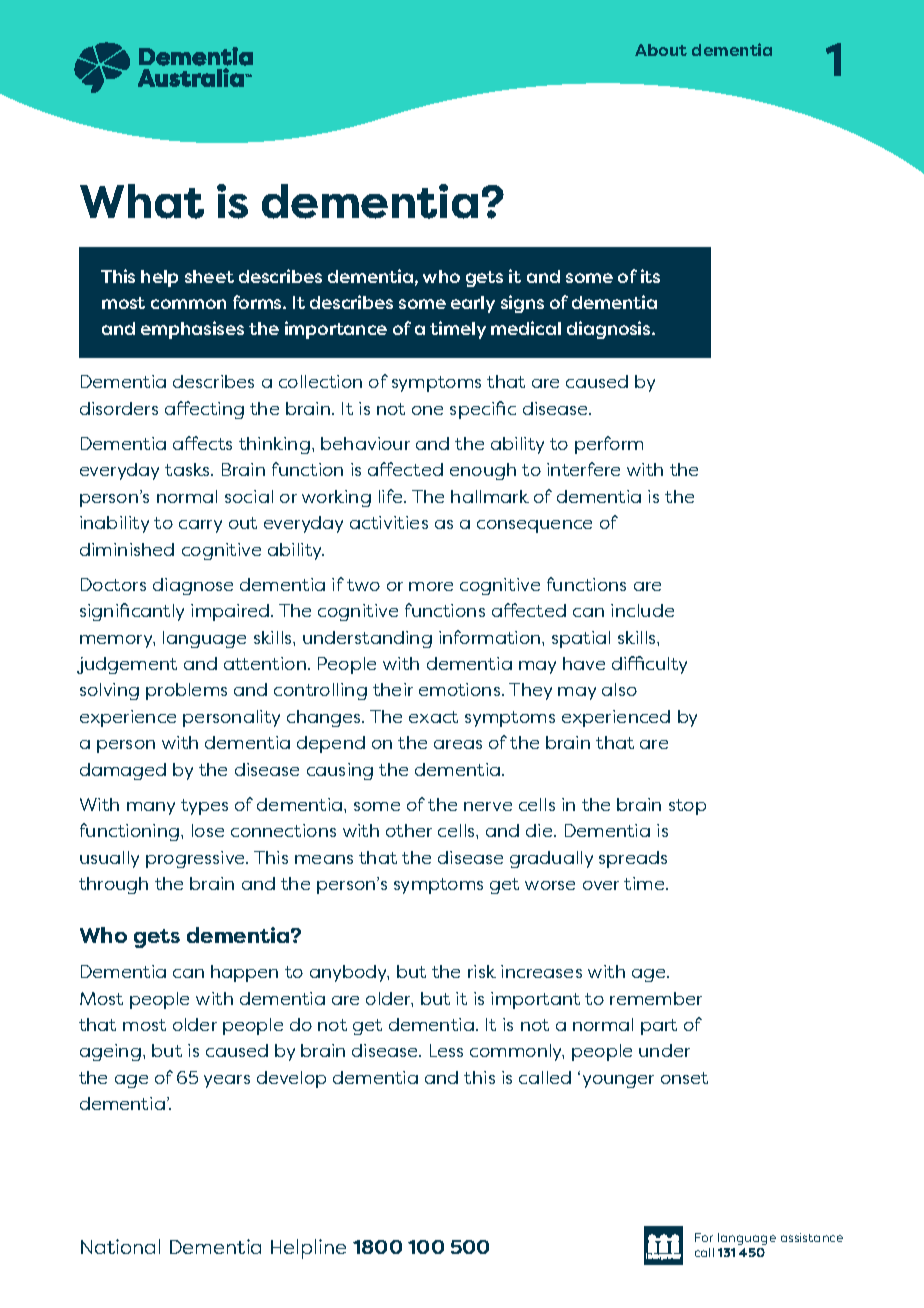 Image resolution: width=924 pixels, height=1308 pixels. What do you see at coordinates (491, 637) in the image?
I see `information` at bounding box center [491, 637].
